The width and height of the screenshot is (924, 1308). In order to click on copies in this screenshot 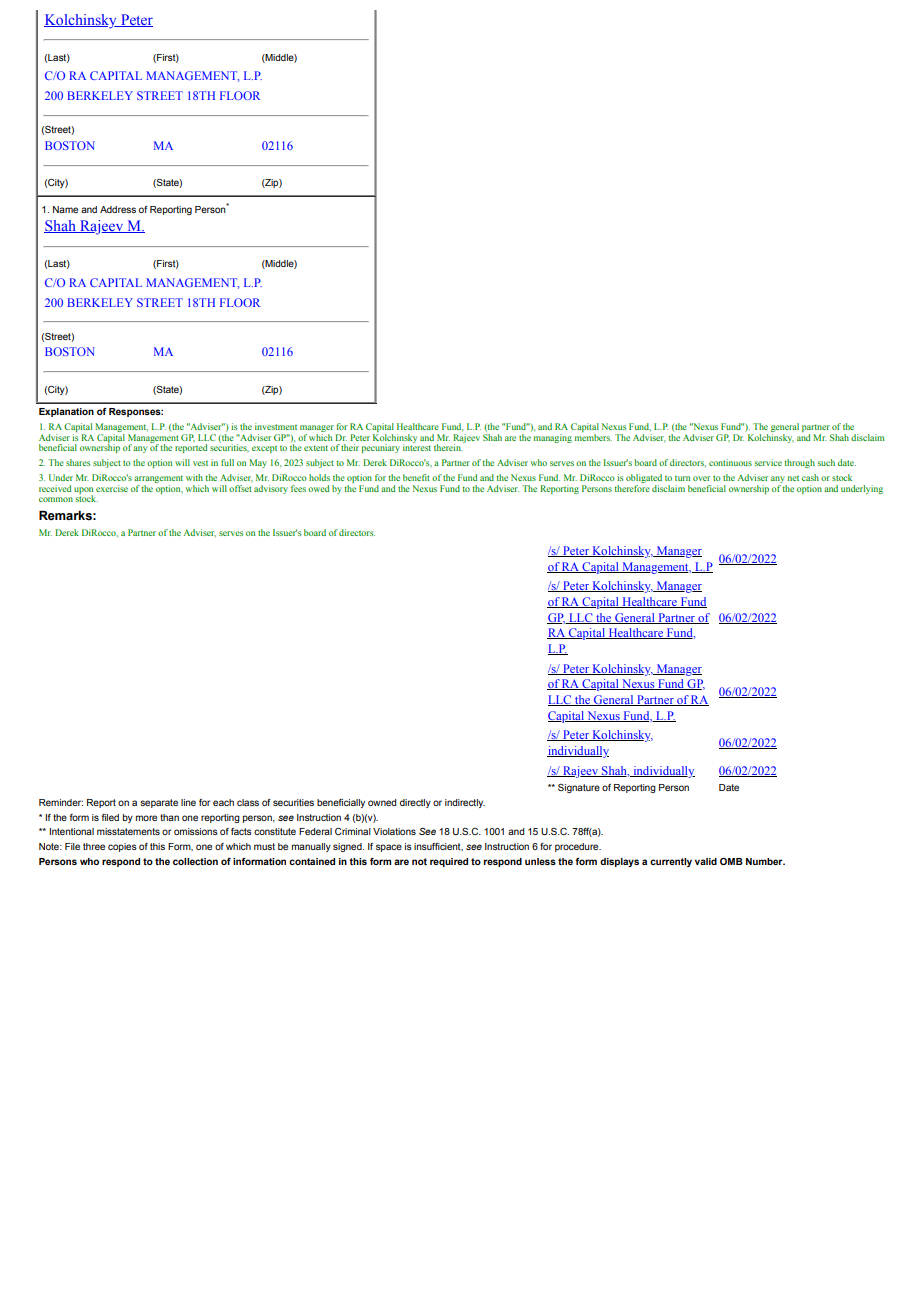, I will do `click(122, 847)`.
